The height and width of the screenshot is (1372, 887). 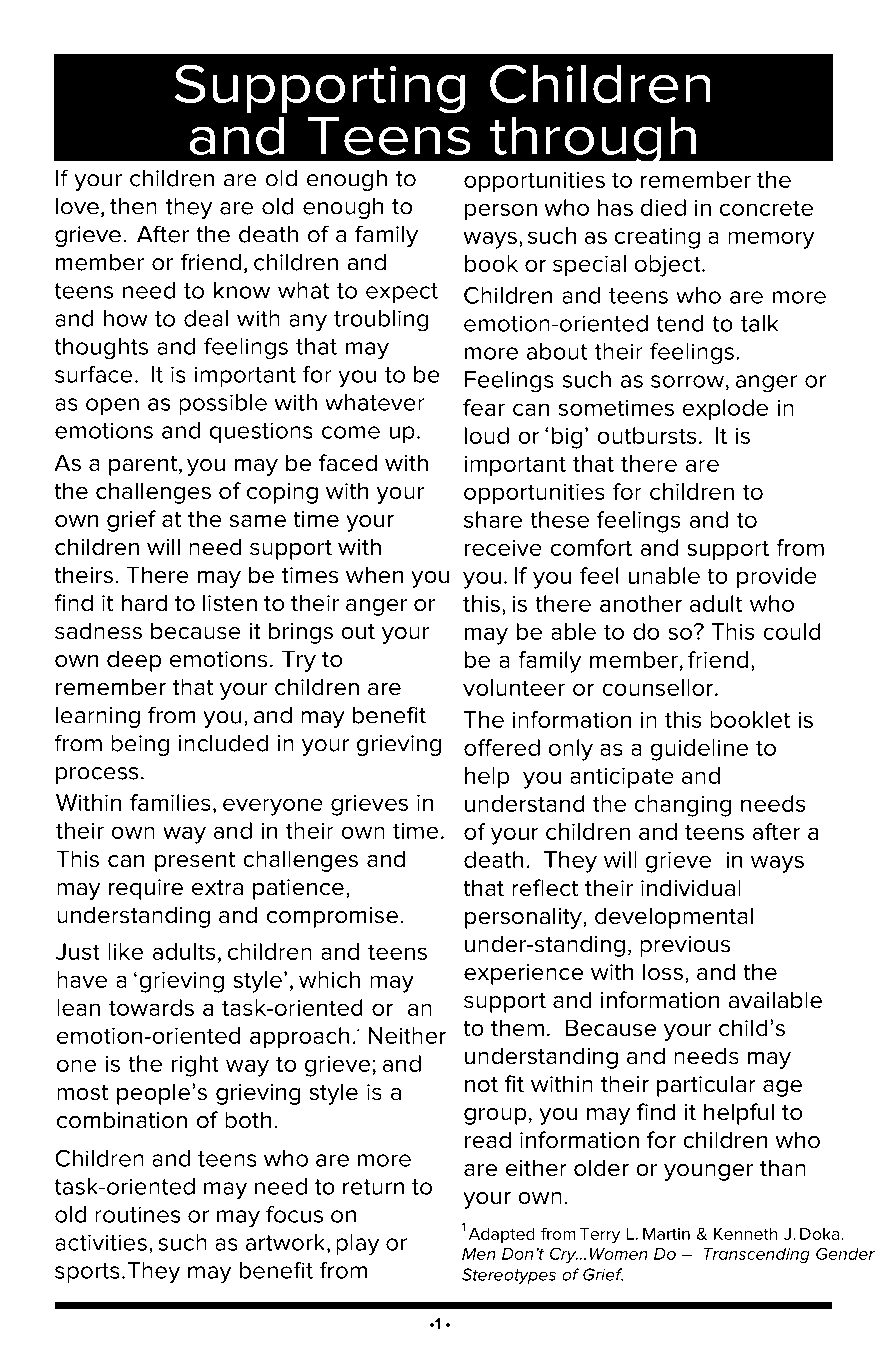 I want to click on previous, so click(x=685, y=946).
